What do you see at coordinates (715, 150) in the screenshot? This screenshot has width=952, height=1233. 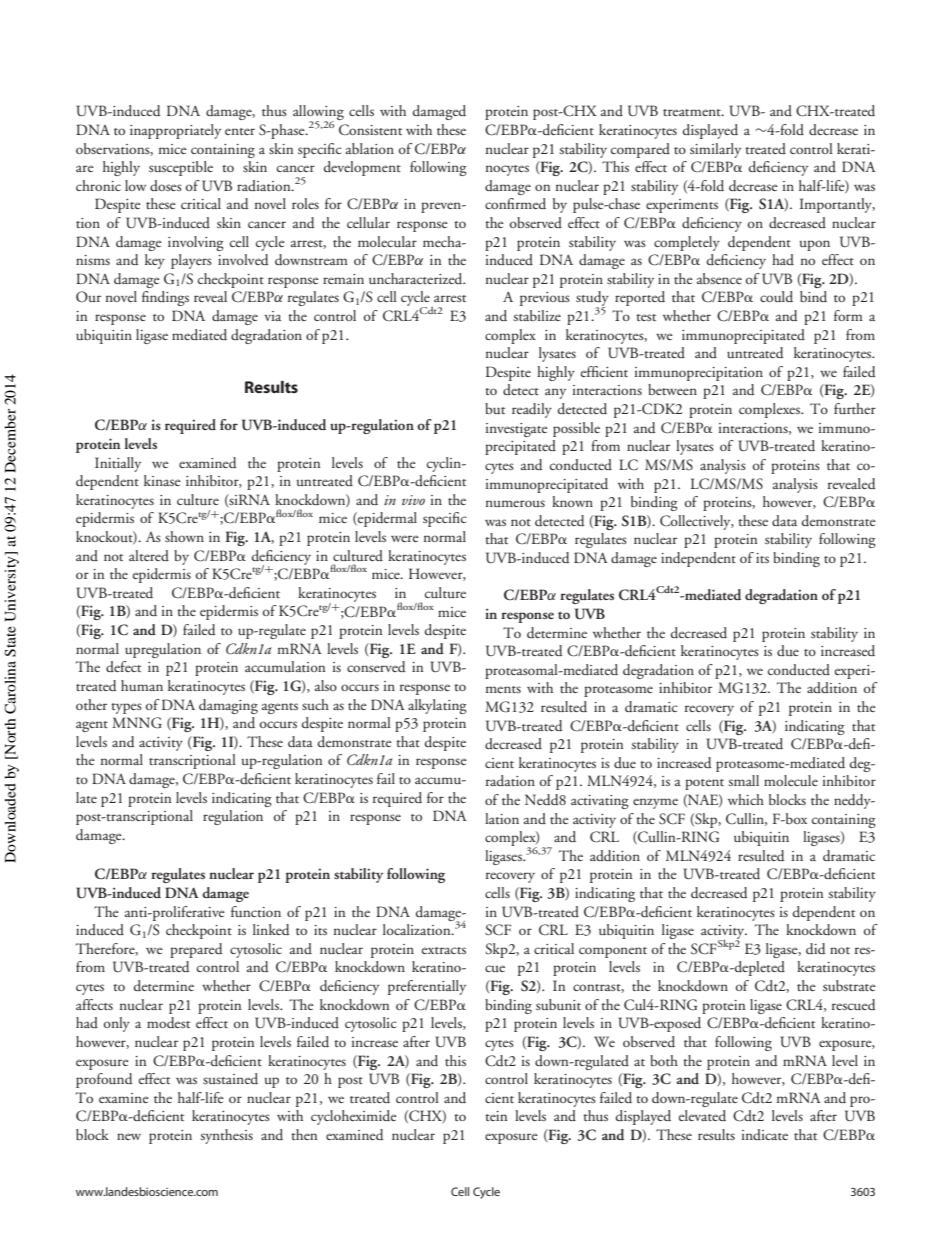 I see `similarly` at bounding box center [715, 150].
